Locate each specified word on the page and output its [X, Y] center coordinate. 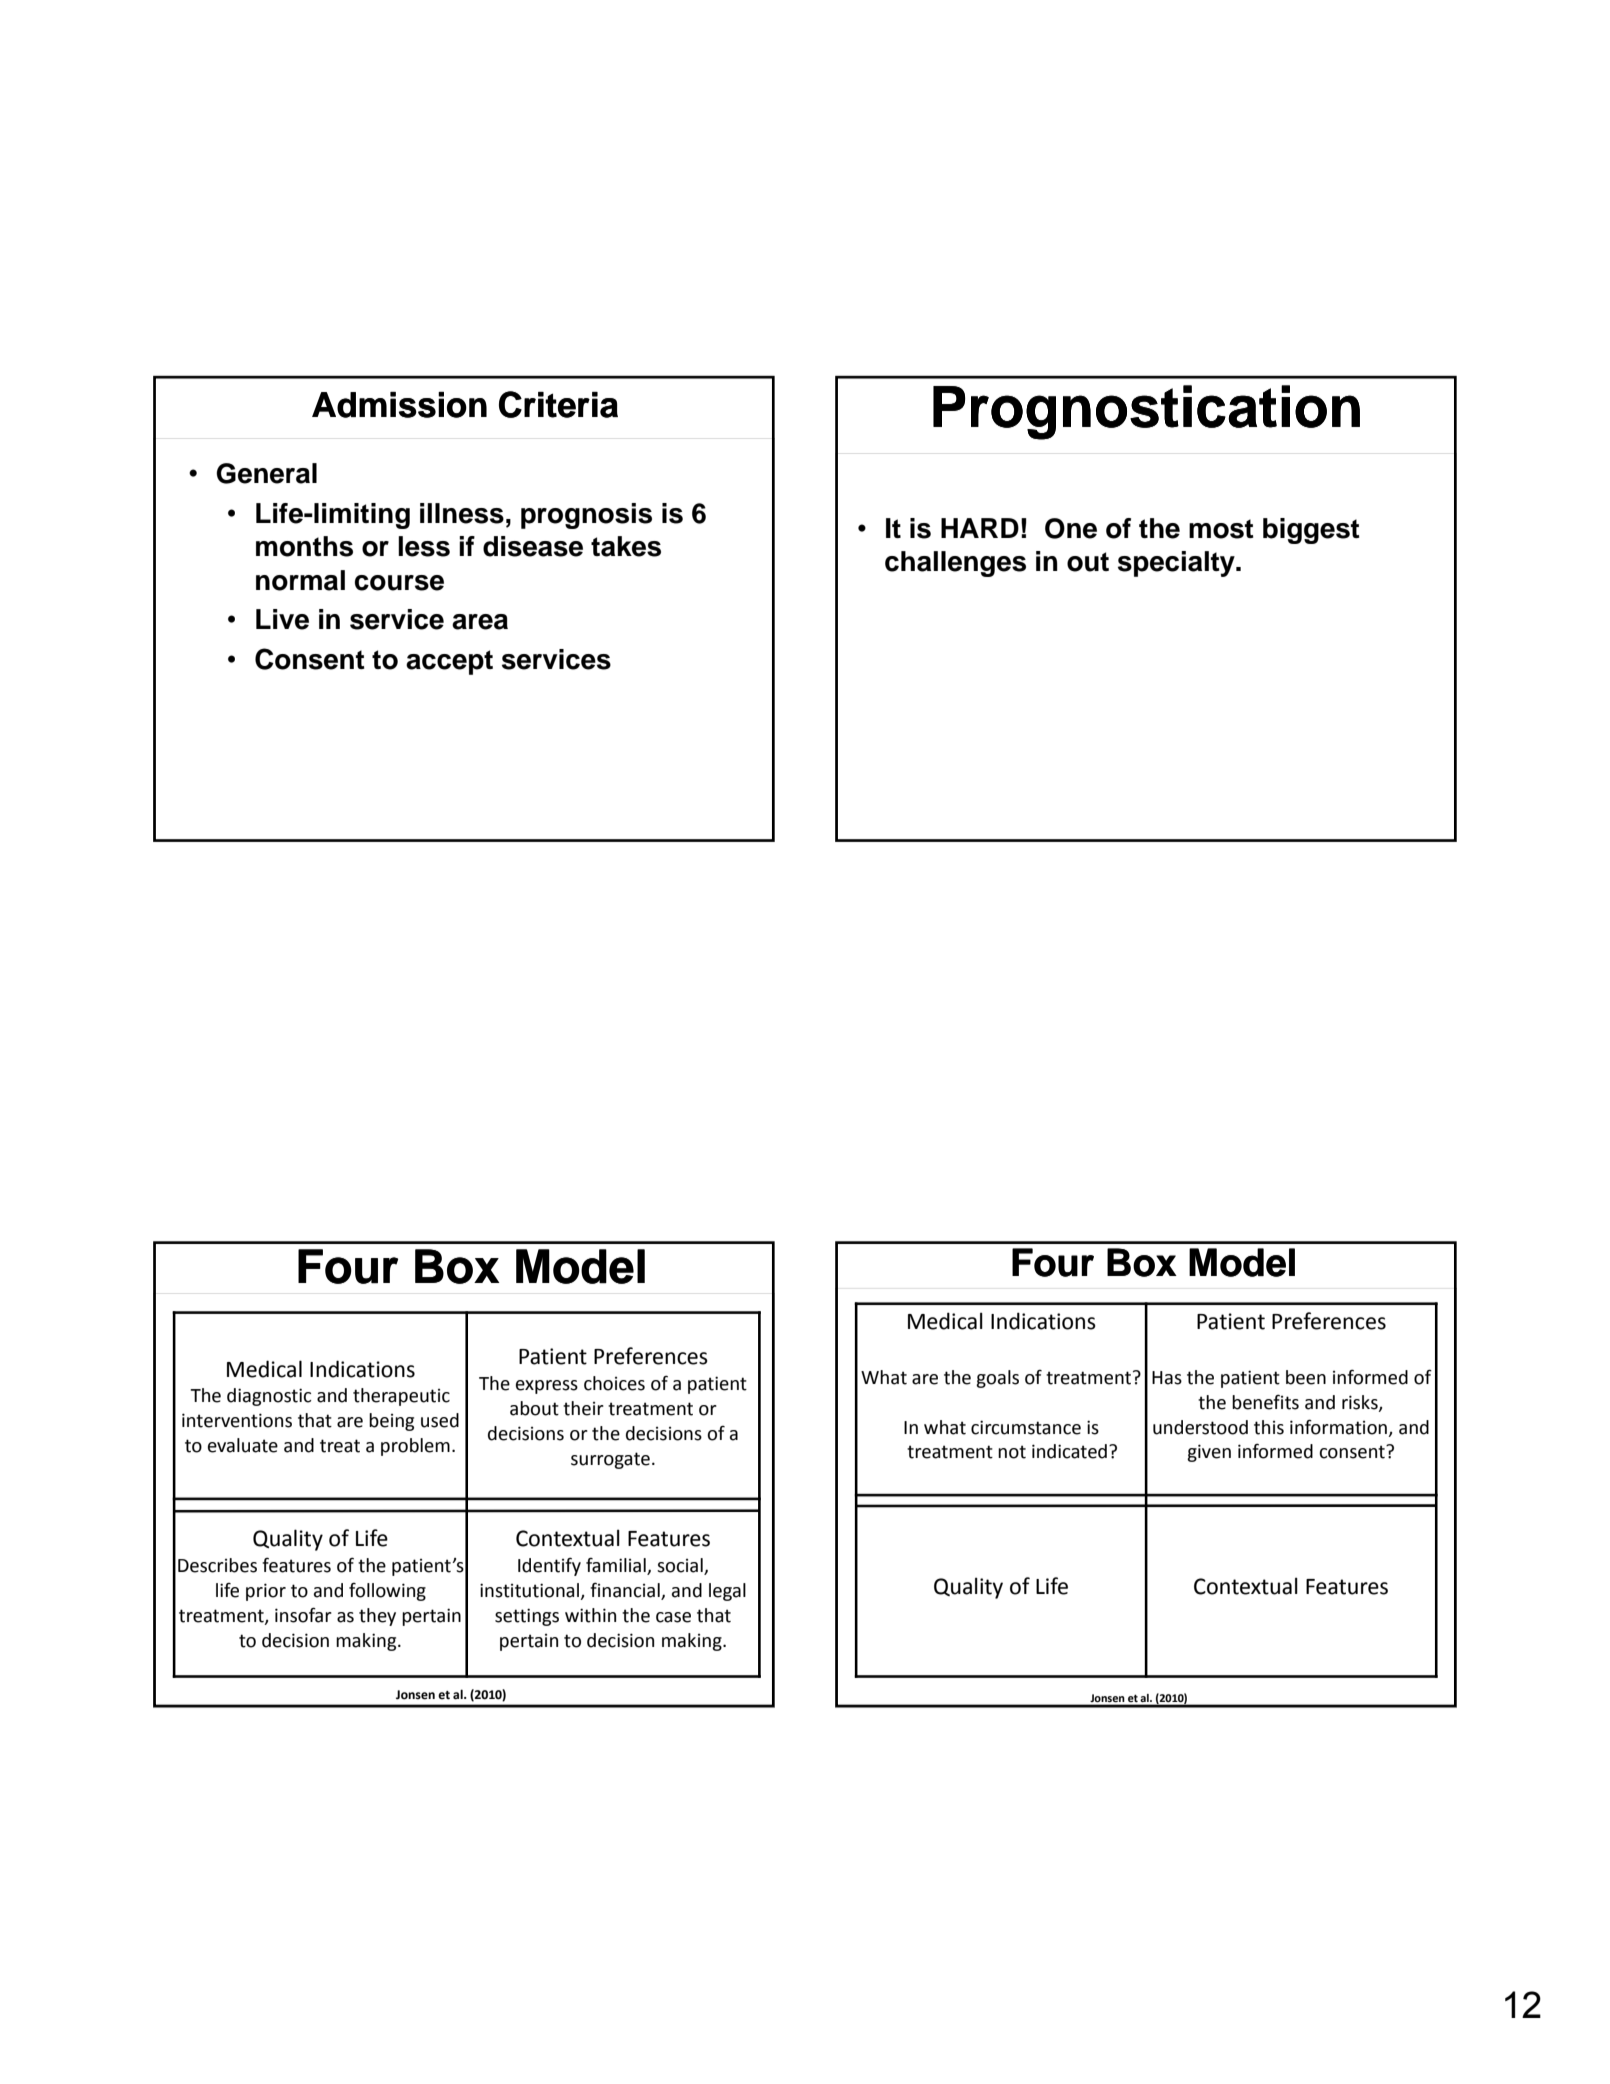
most [1221, 529]
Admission [399, 405]
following [387, 1592]
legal [727, 1592]
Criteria [558, 404]
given [1209, 1453]
